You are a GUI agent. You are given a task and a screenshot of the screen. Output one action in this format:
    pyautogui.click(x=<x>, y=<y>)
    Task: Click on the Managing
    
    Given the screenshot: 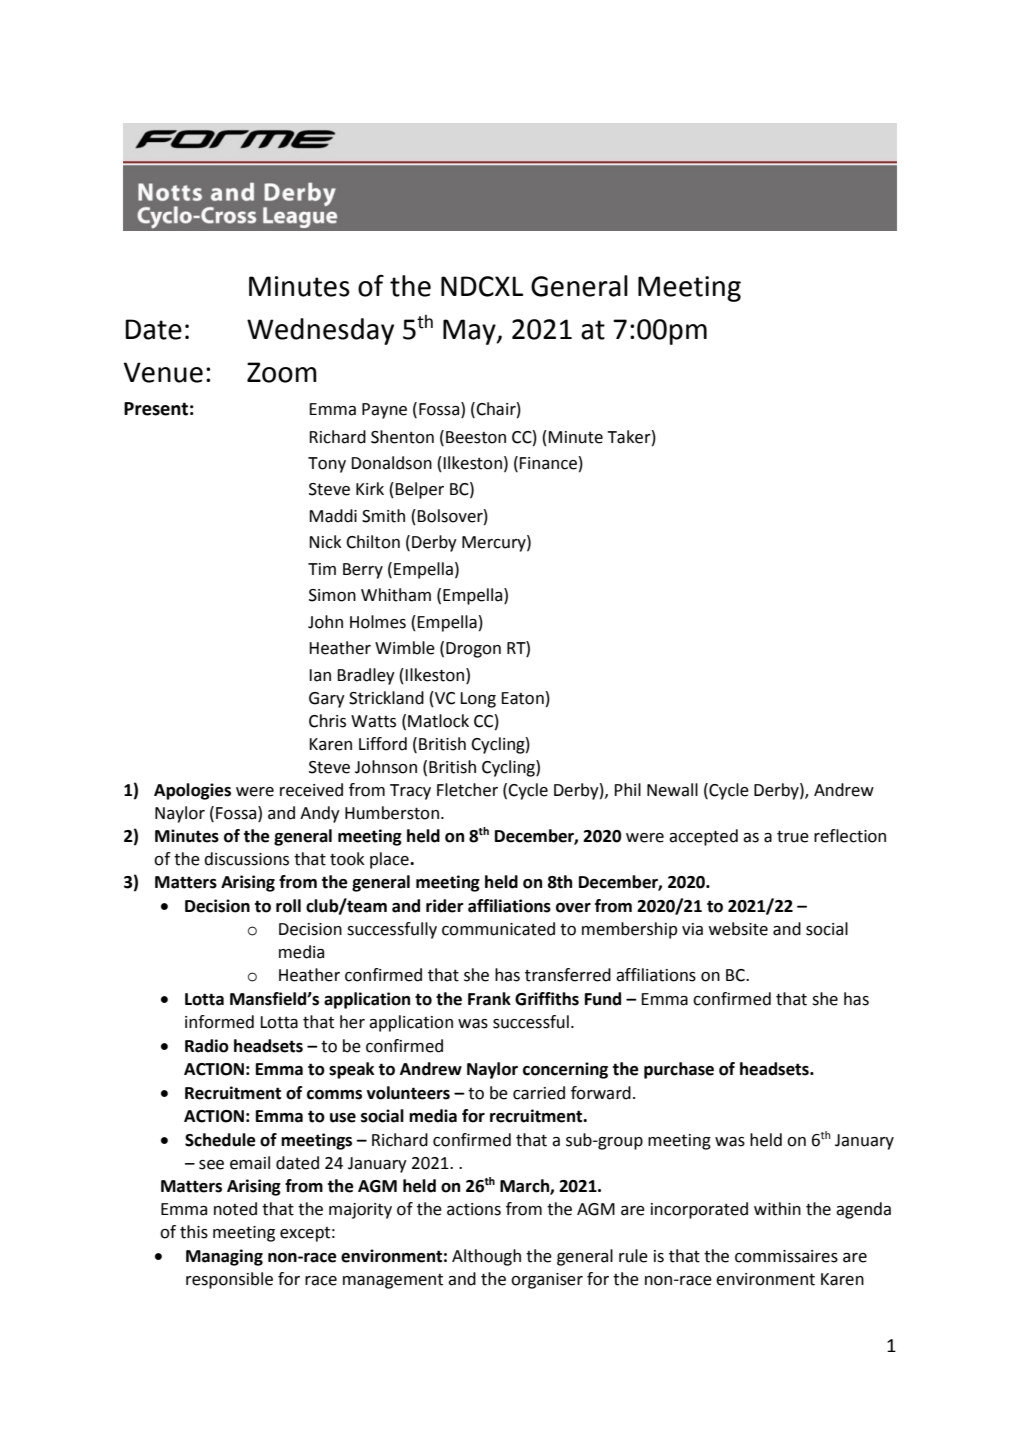 What is the action you would take?
    pyautogui.click(x=224, y=1257)
